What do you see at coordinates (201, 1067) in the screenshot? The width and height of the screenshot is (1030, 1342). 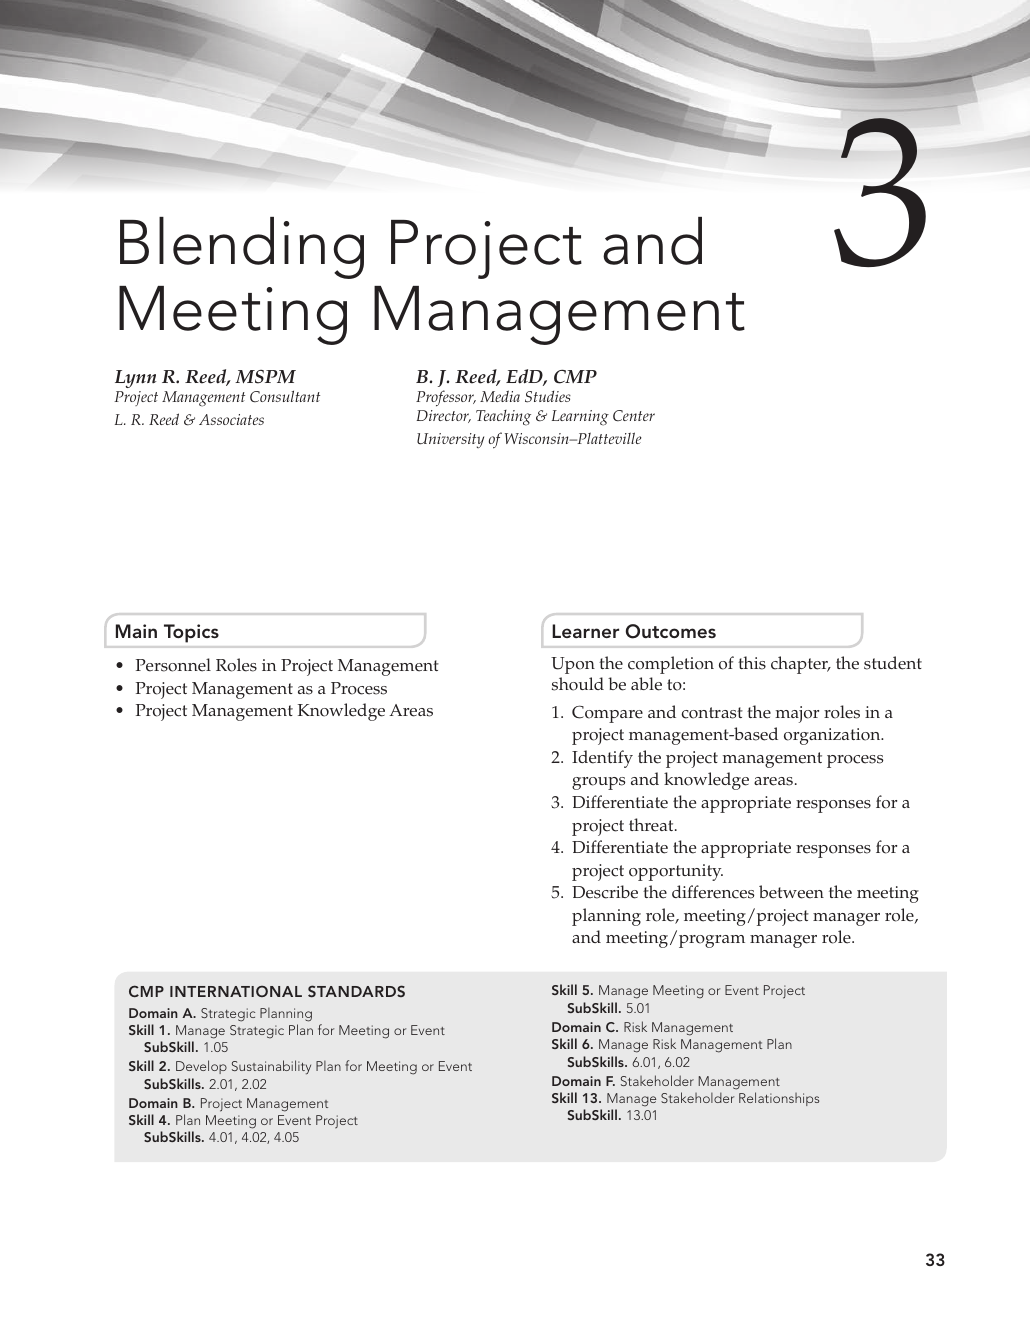 I see `Develop` at bounding box center [201, 1067].
